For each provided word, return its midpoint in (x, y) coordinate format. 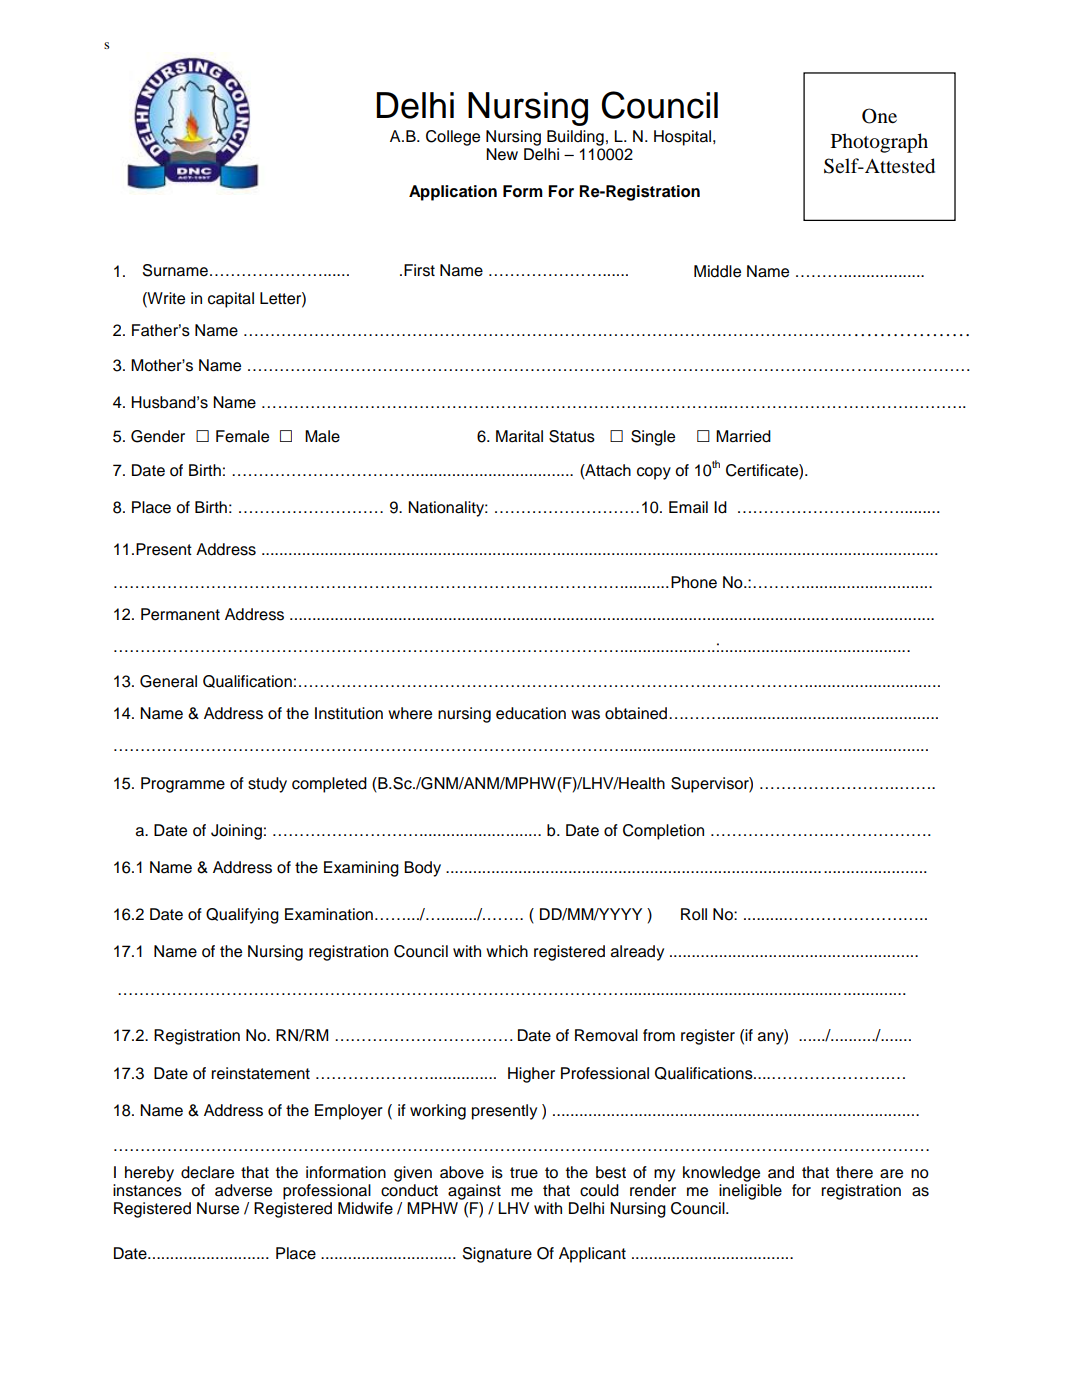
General (168, 681)
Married (743, 436)
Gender (158, 436)
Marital (519, 436)
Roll (694, 914)
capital (231, 300)
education (531, 713)
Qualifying (242, 916)
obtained (637, 713)
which (507, 951)
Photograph (879, 143)
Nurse (218, 1208)
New (502, 154)
